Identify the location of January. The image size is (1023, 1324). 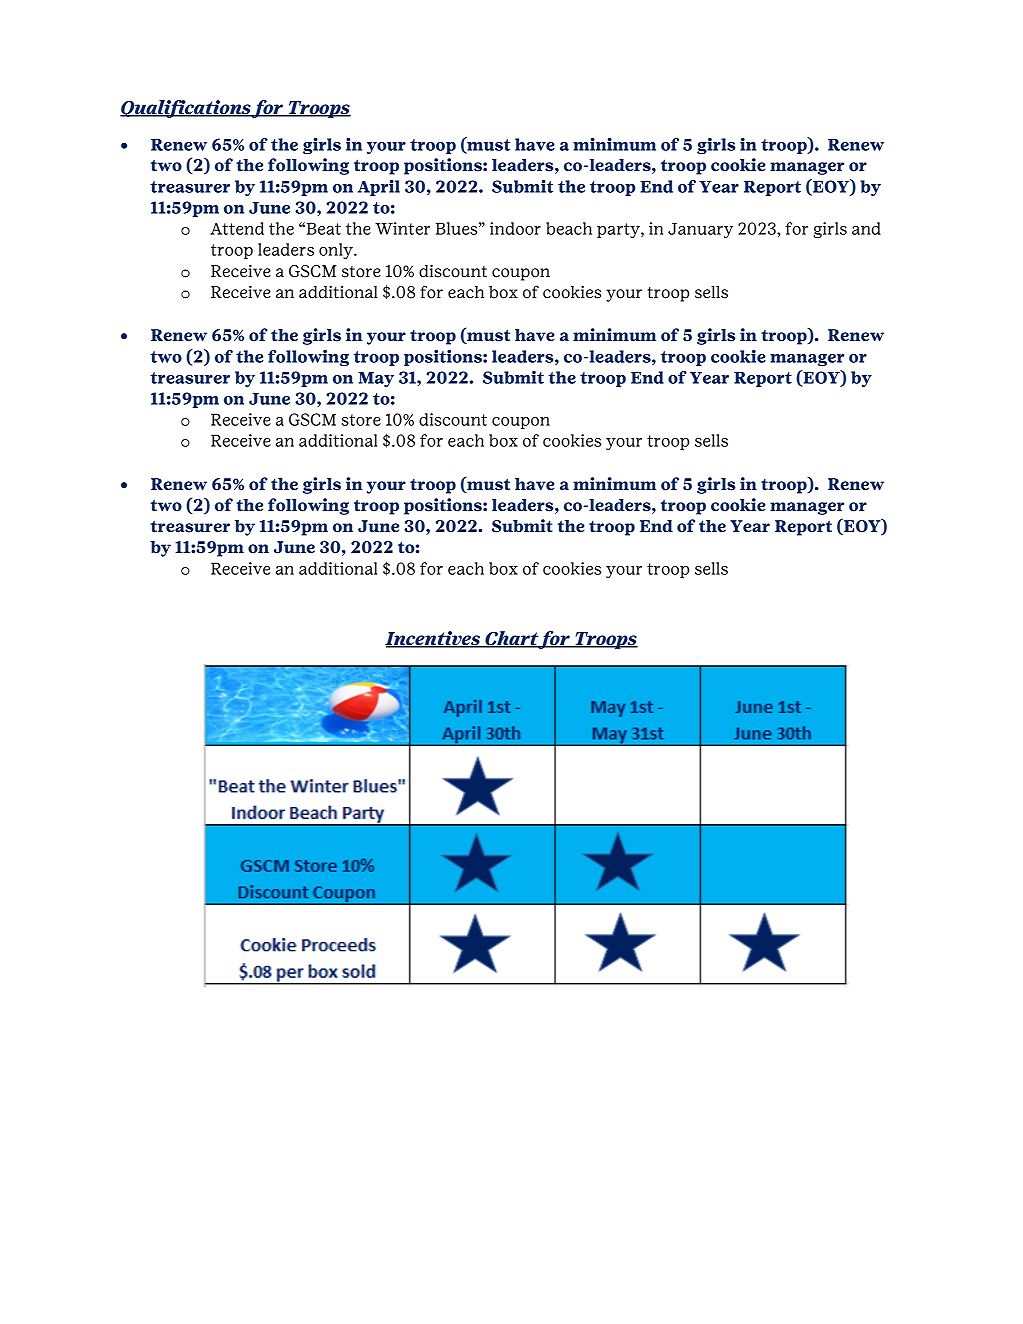
(700, 230).
